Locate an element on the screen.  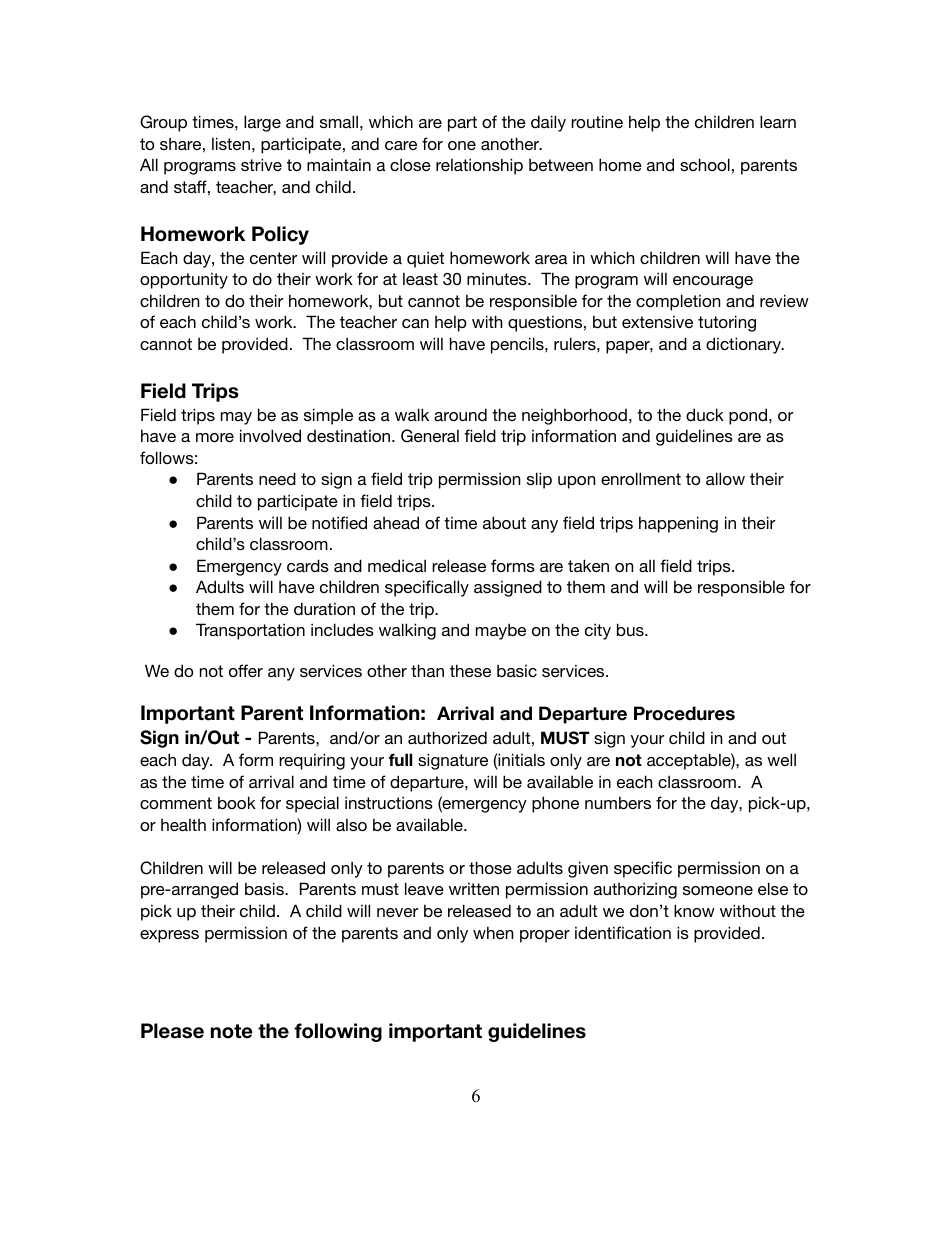
relationship is located at coordinates (479, 166).
